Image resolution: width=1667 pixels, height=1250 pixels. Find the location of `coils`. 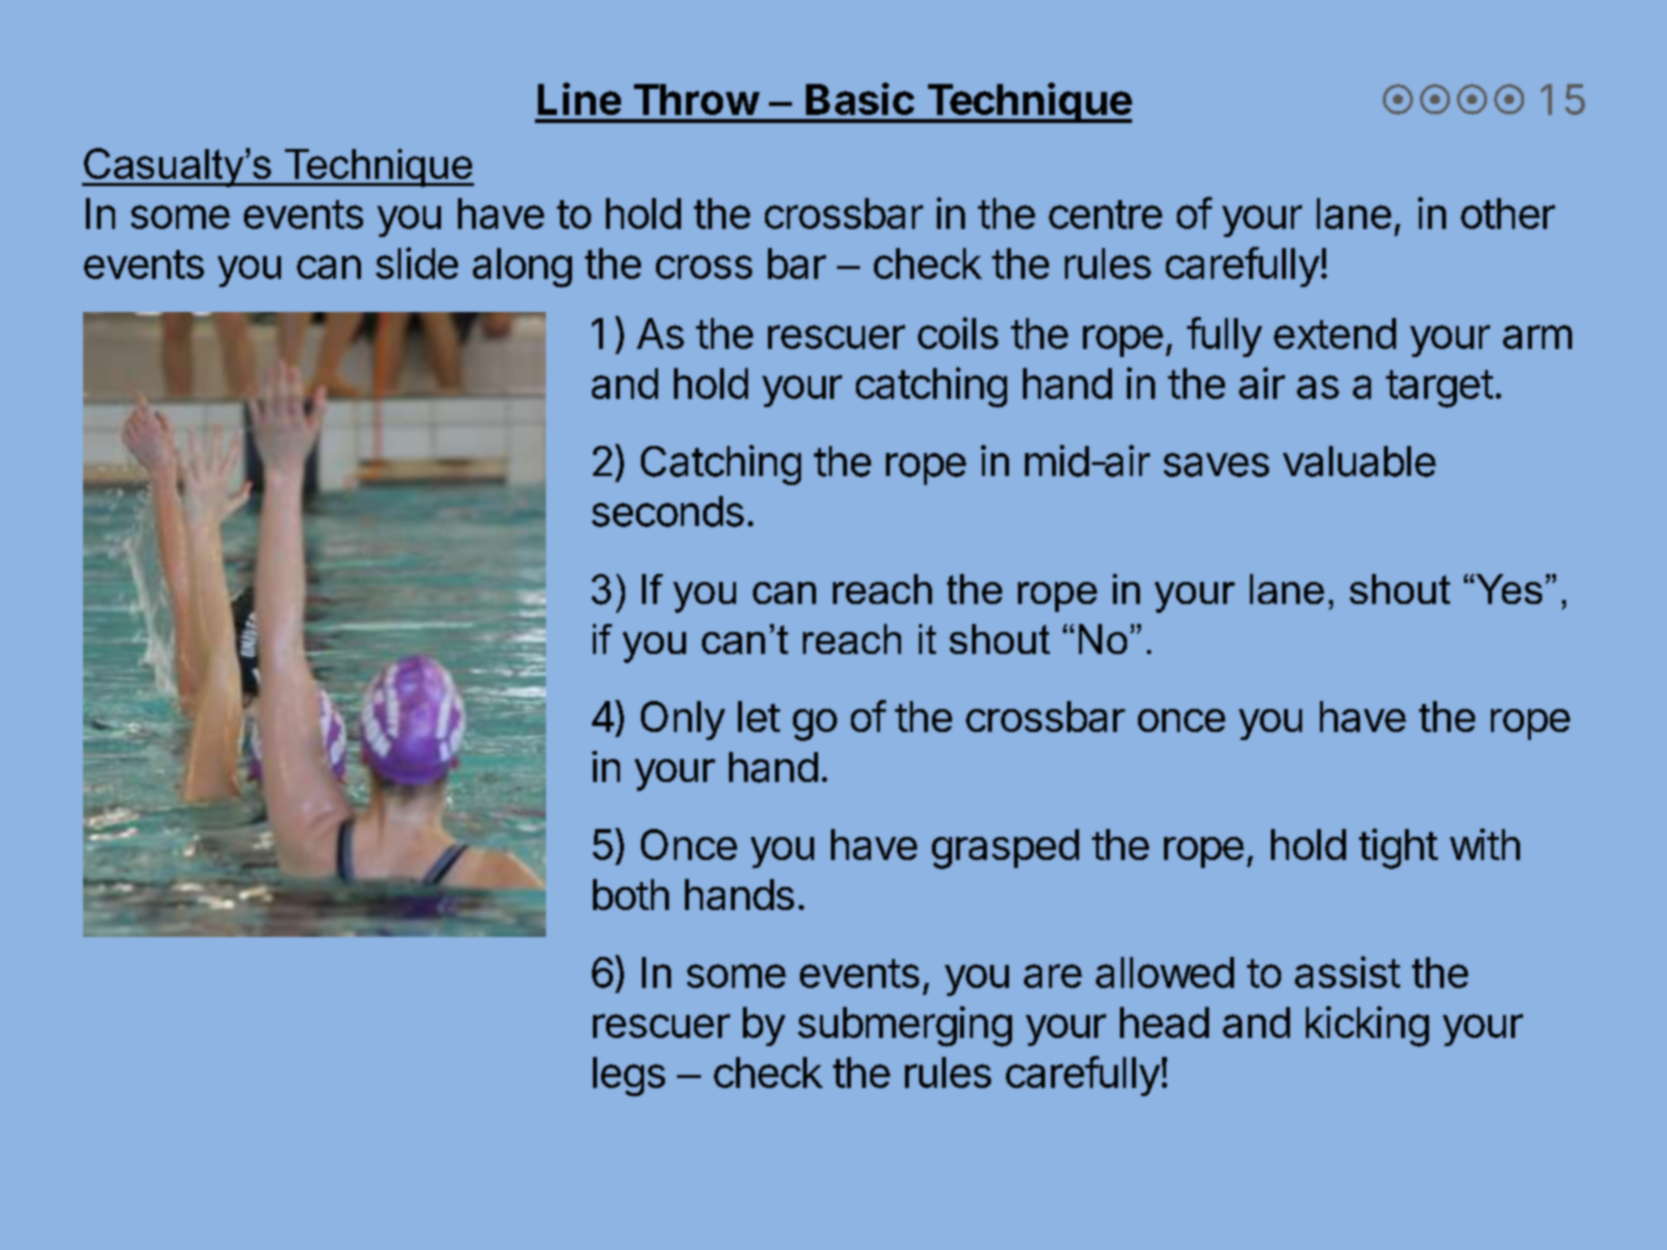

coils is located at coordinates (958, 333).
